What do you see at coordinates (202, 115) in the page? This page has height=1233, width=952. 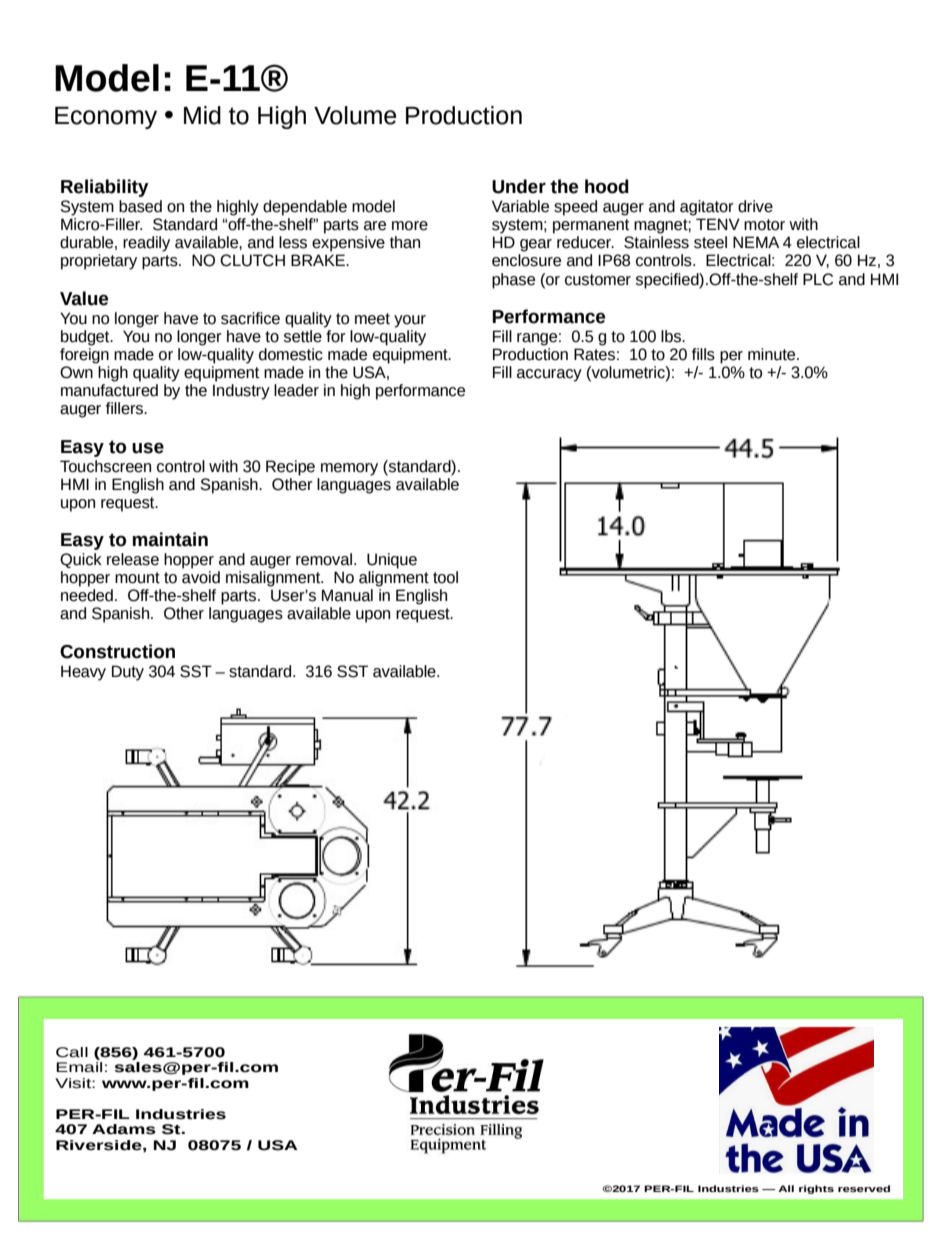 I see `Mid` at bounding box center [202, 115].
